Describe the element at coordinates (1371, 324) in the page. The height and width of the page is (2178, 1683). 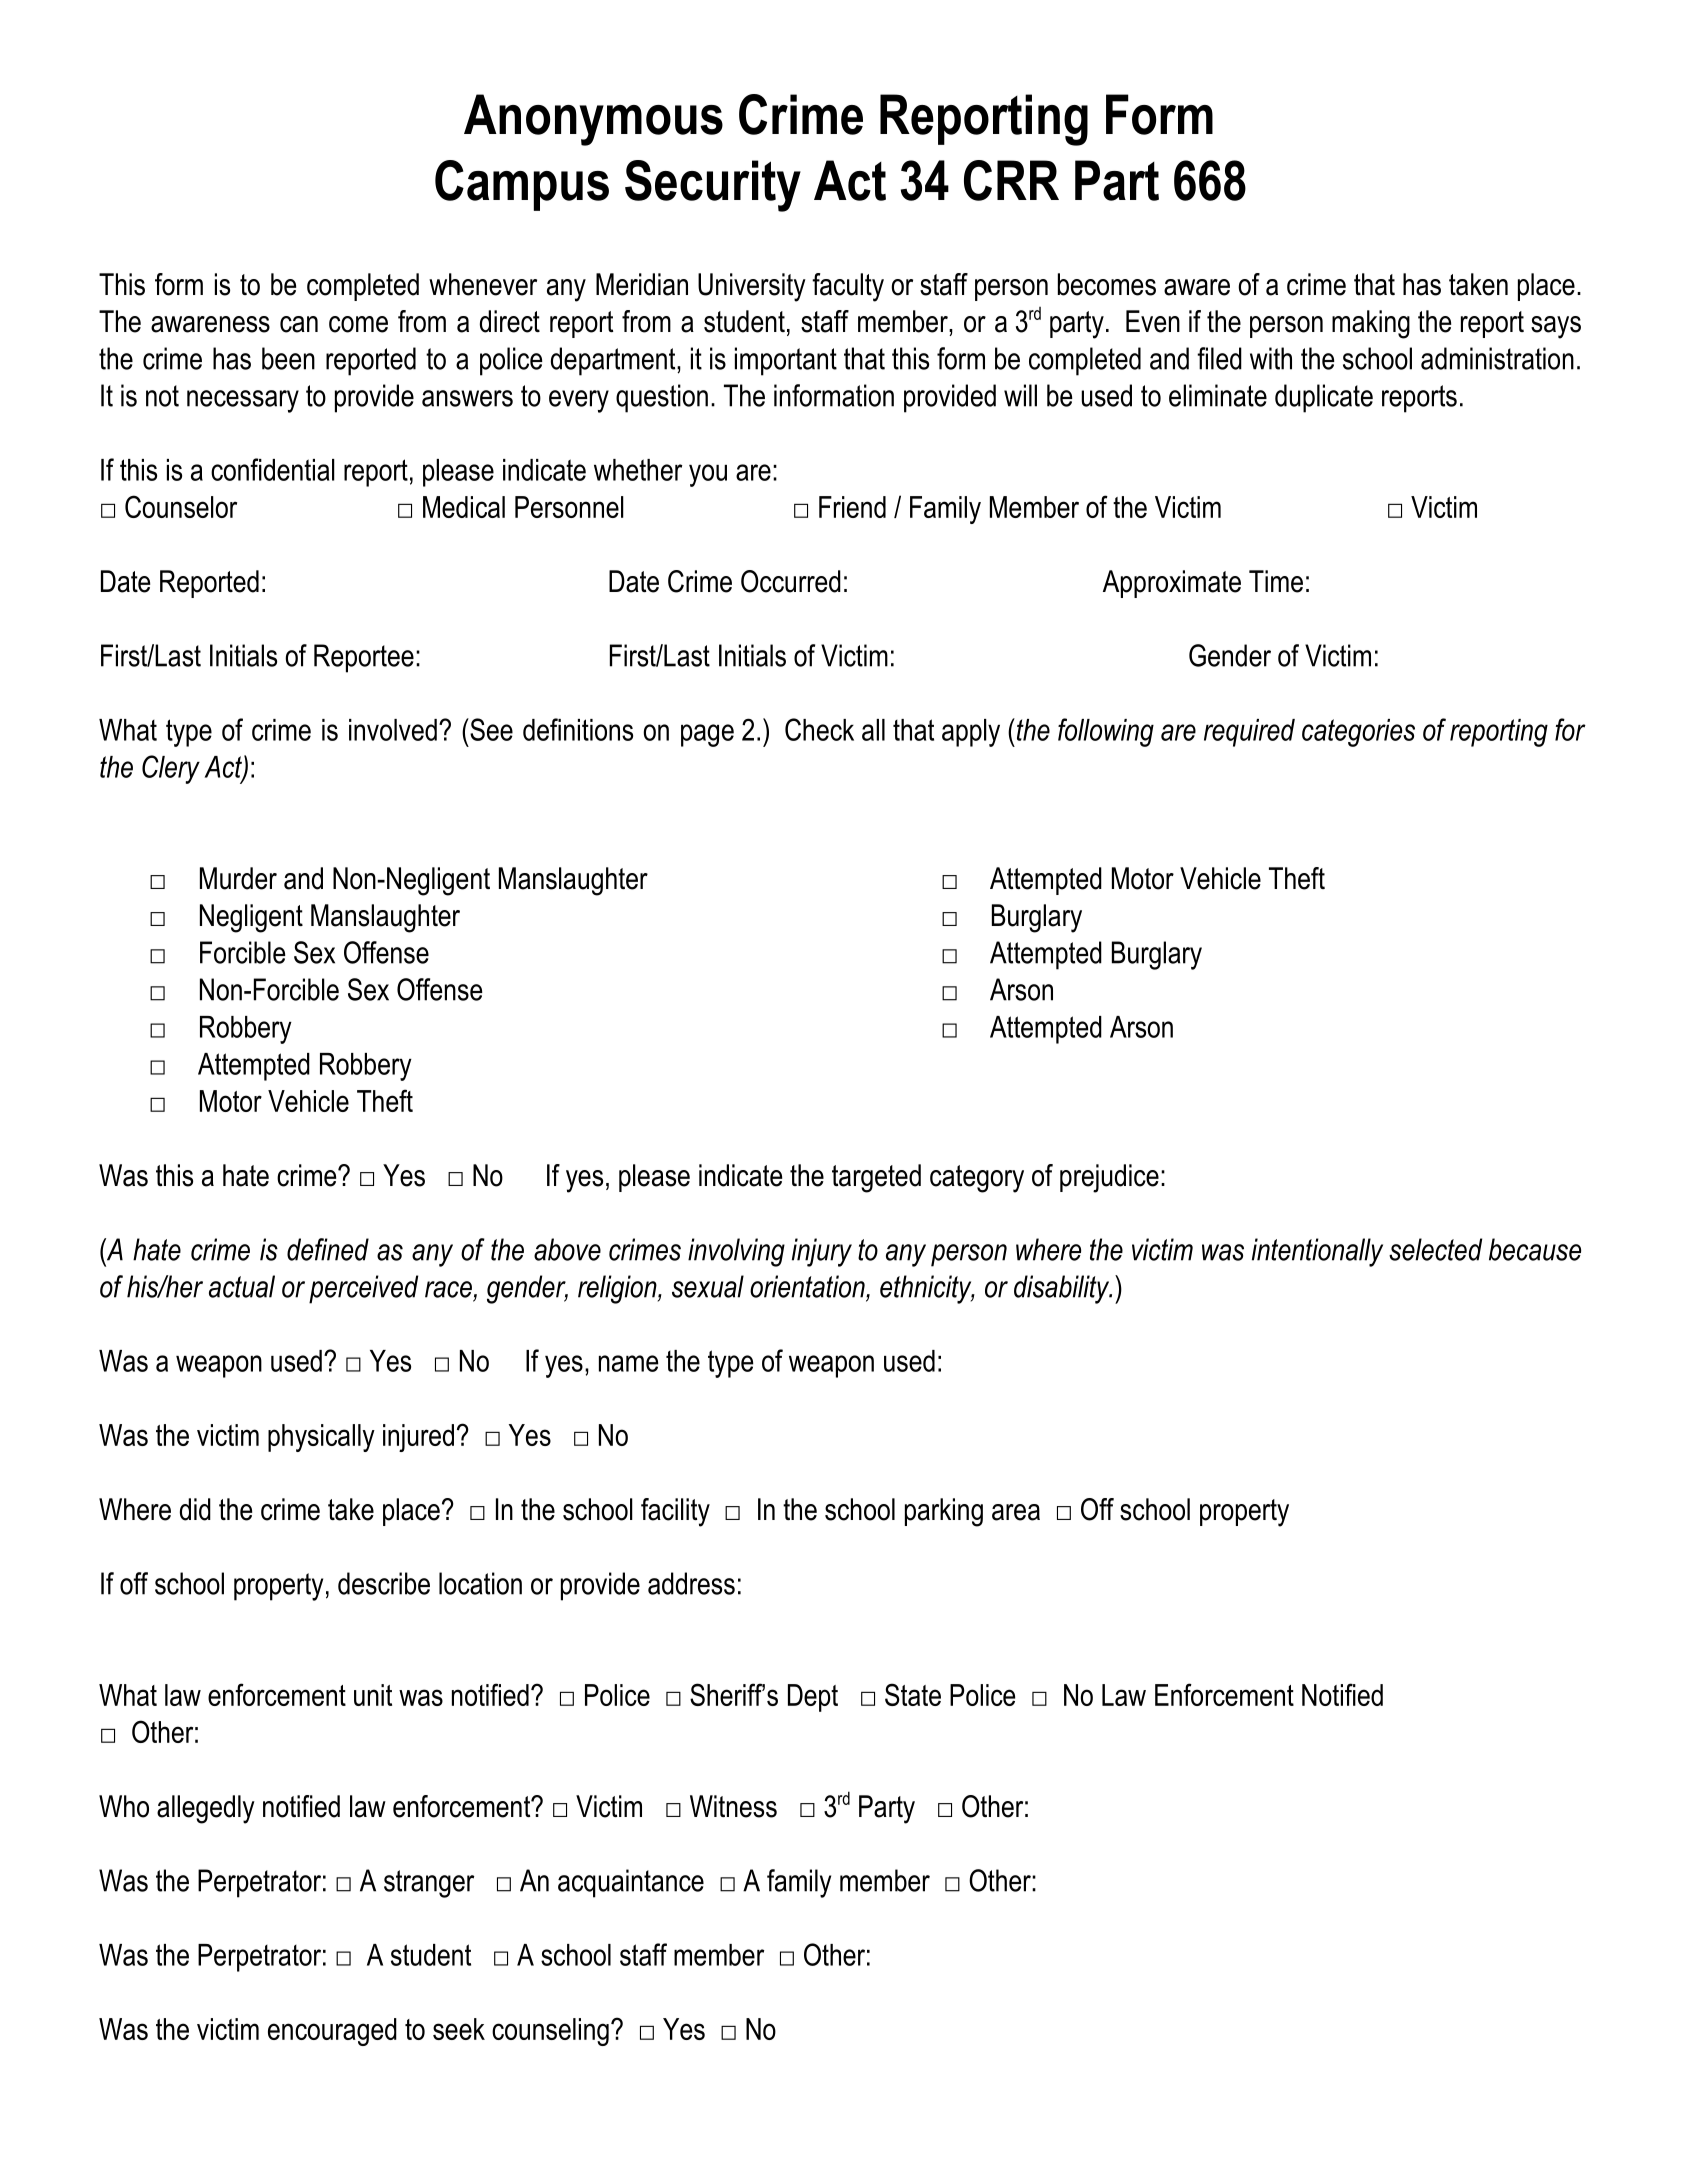
I see `making` at that location.
